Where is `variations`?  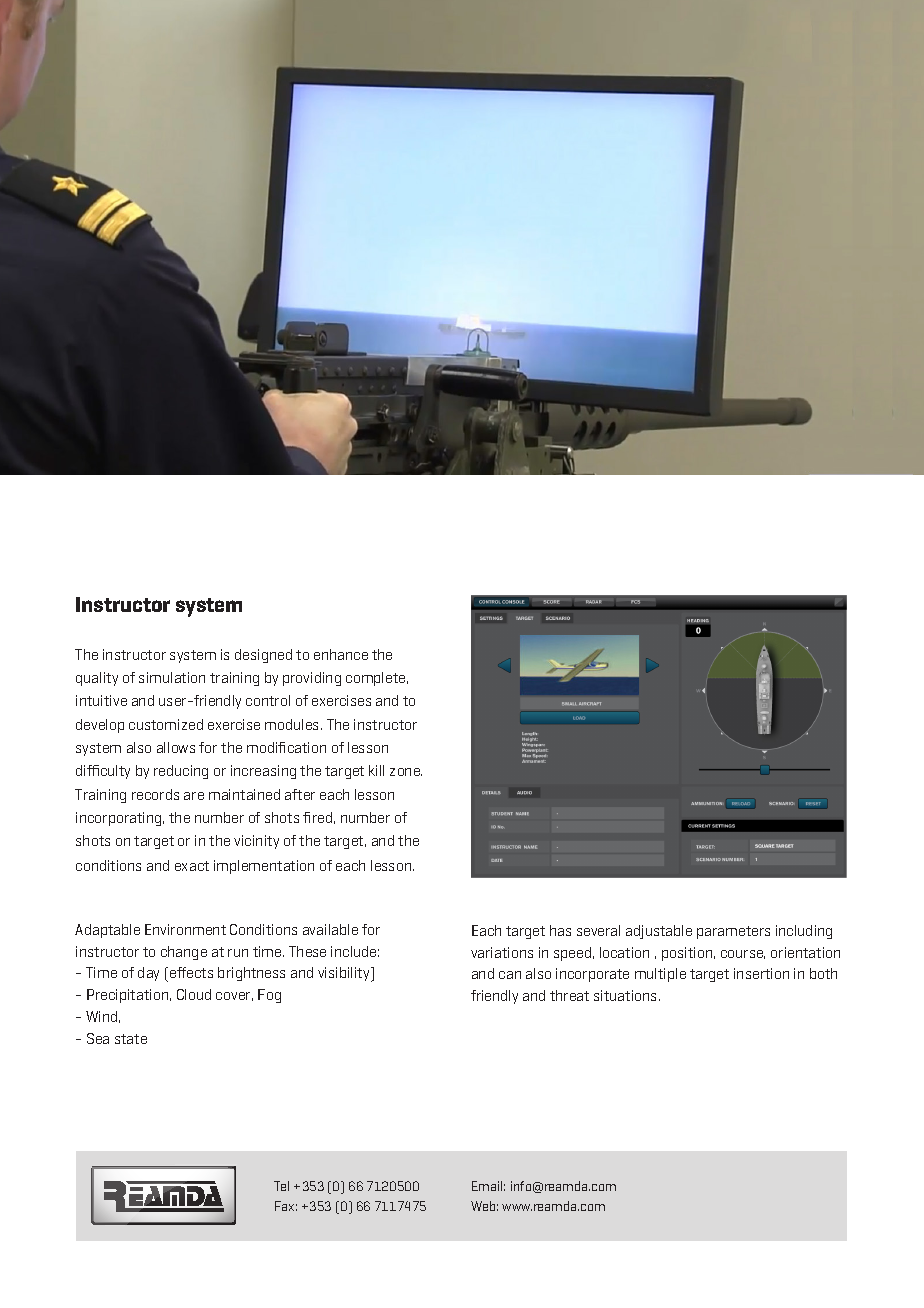 variations is located at coordinates (502, 952).
